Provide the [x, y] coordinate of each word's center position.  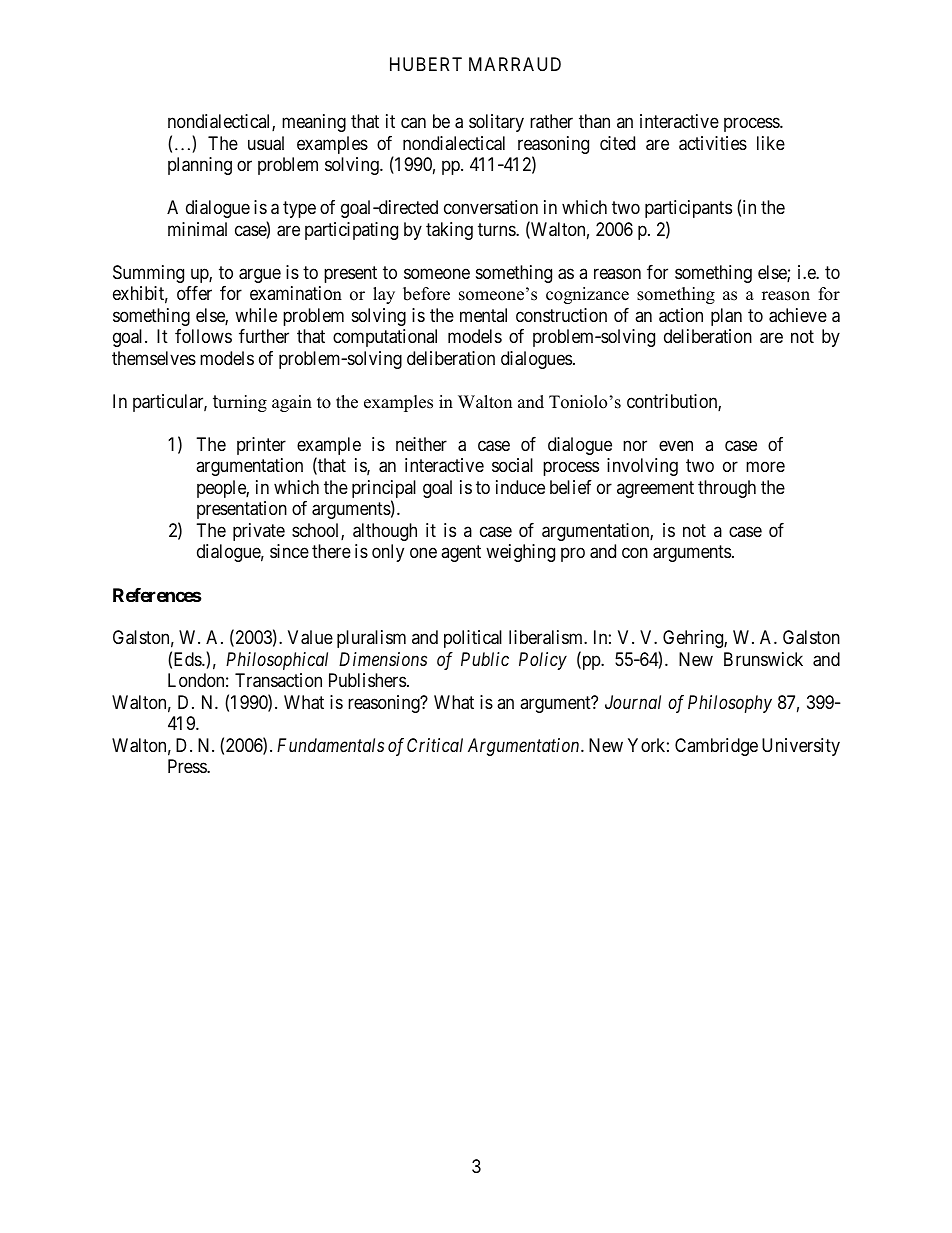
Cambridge [716, 747]
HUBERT [426, 64]
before [426, 294]
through [727, 489]
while [256, 315]
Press [188, 766]
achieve [798, 315]
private [259, 532]
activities [713, 143]
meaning [314, 123]
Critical [435, 745]
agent [461, 553]
